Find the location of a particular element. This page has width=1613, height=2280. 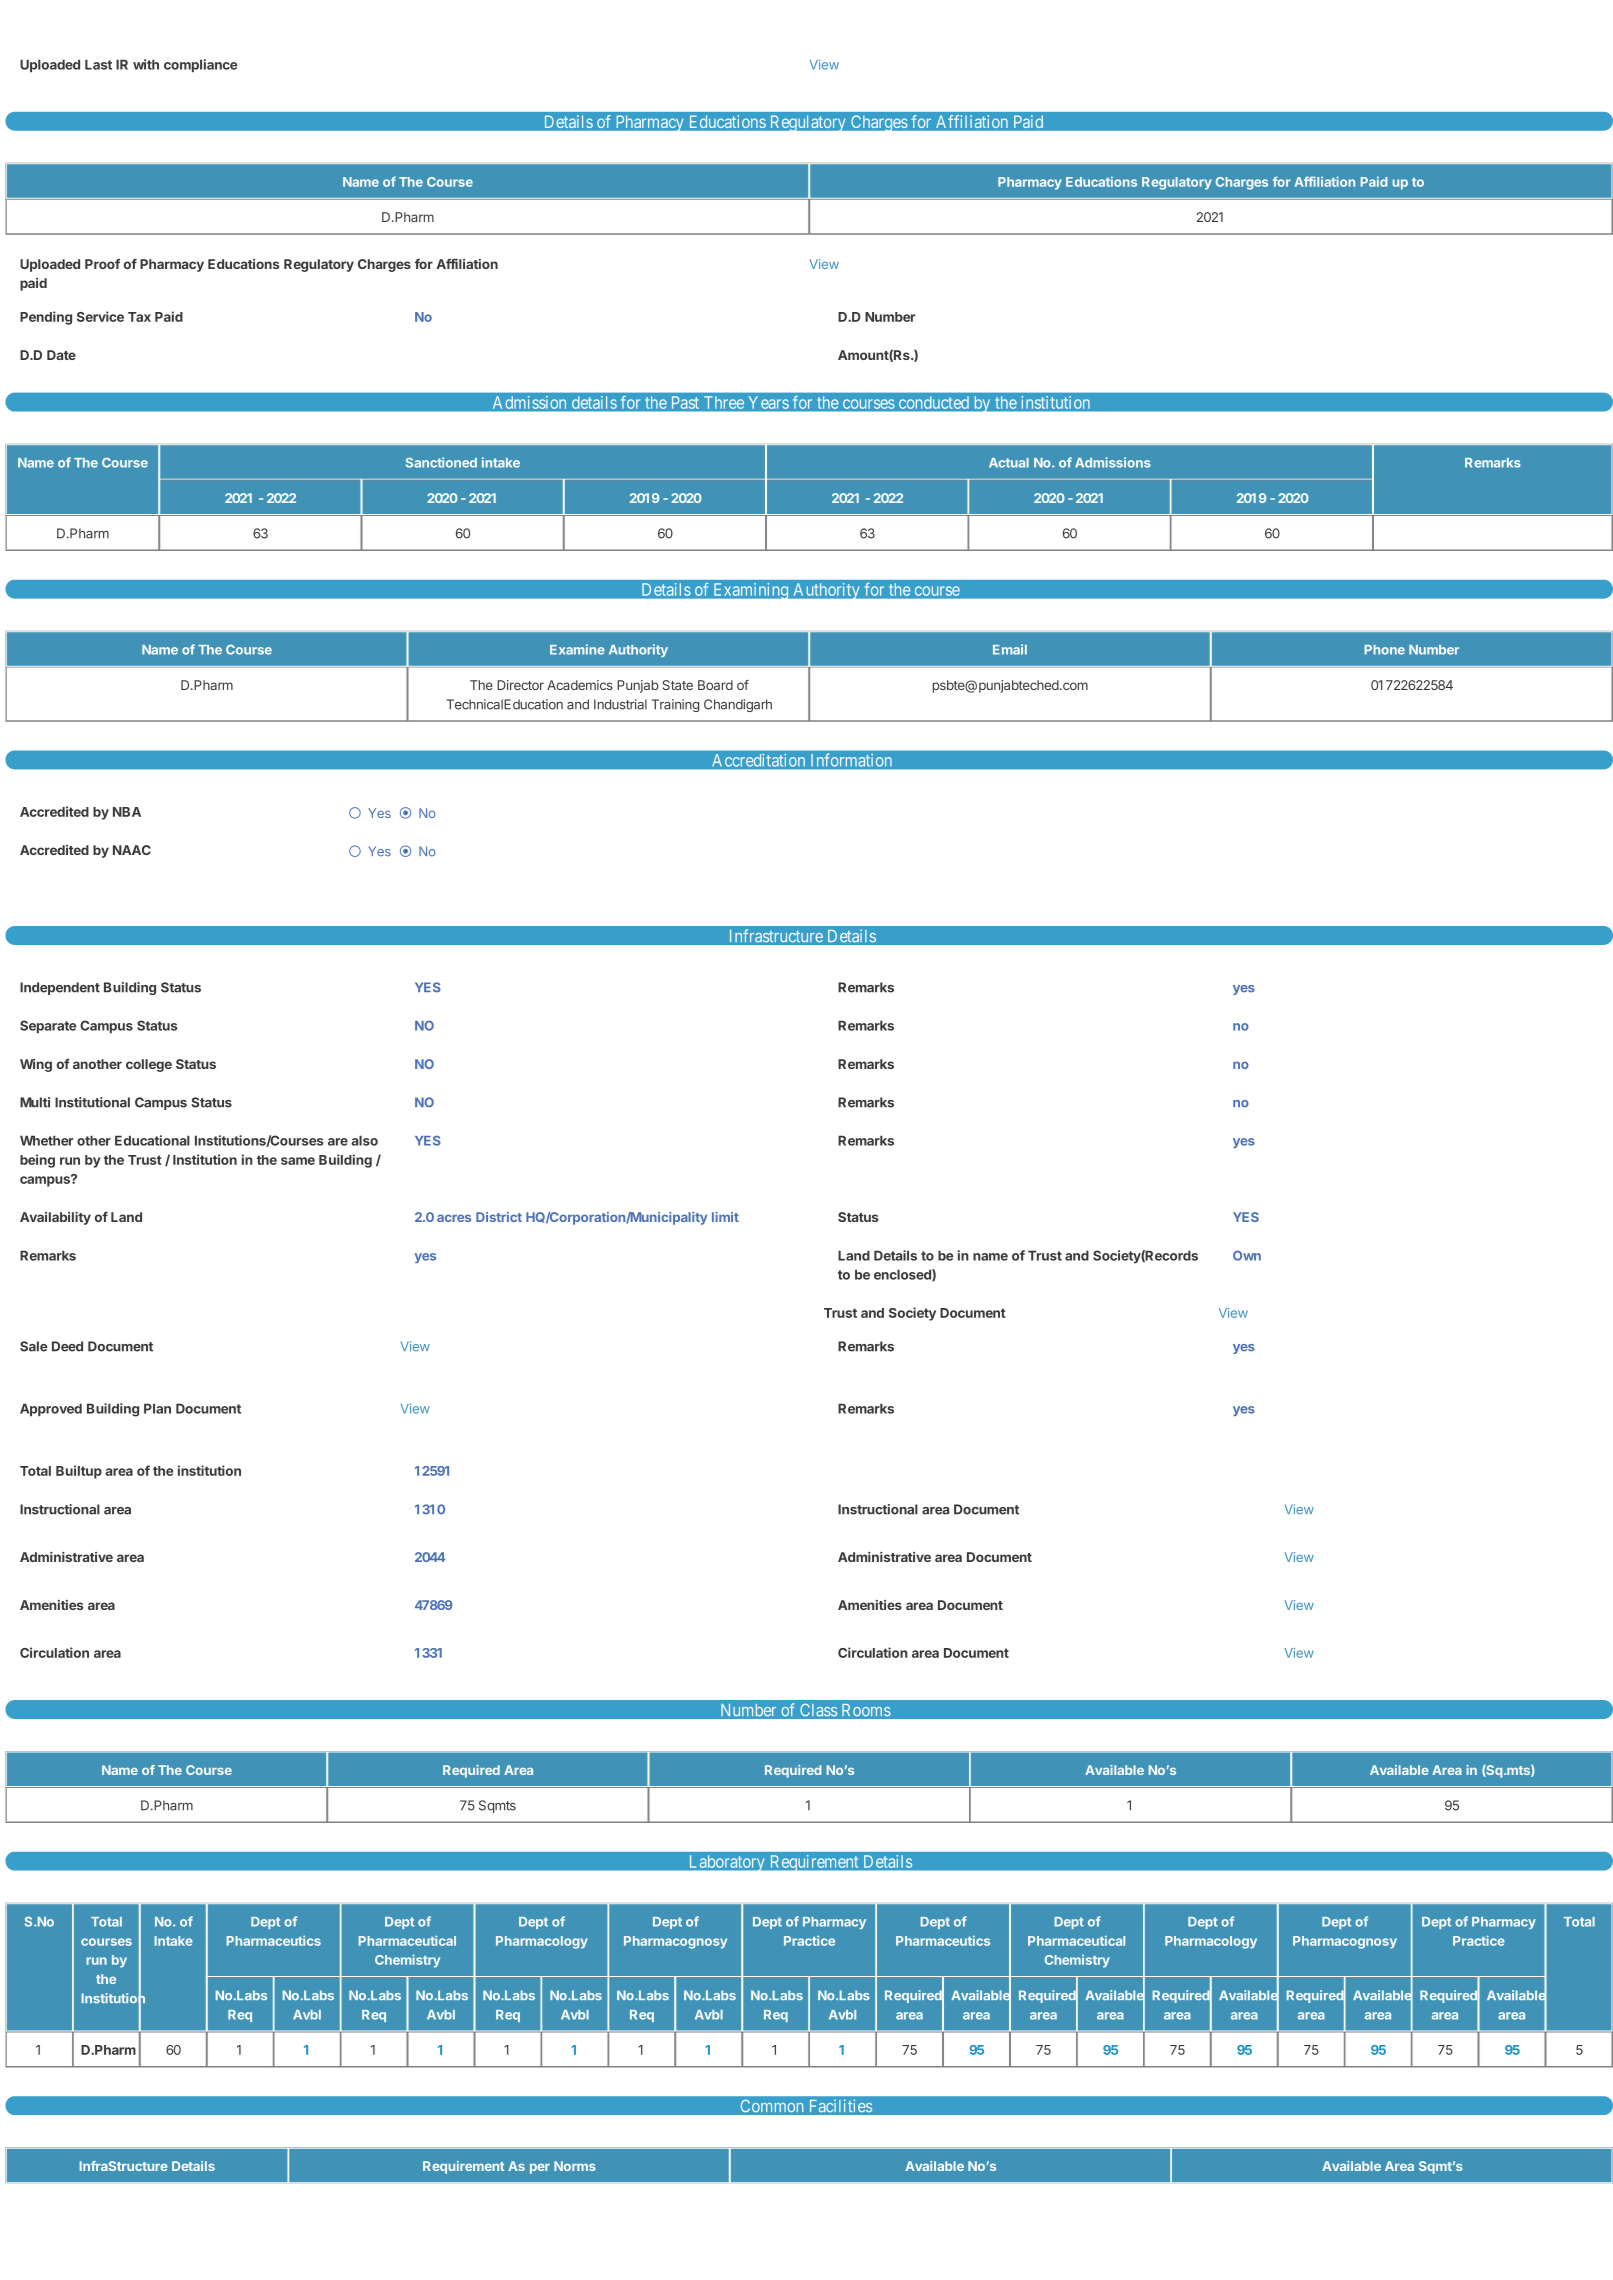

District is located at coordinates (499, 1217).
